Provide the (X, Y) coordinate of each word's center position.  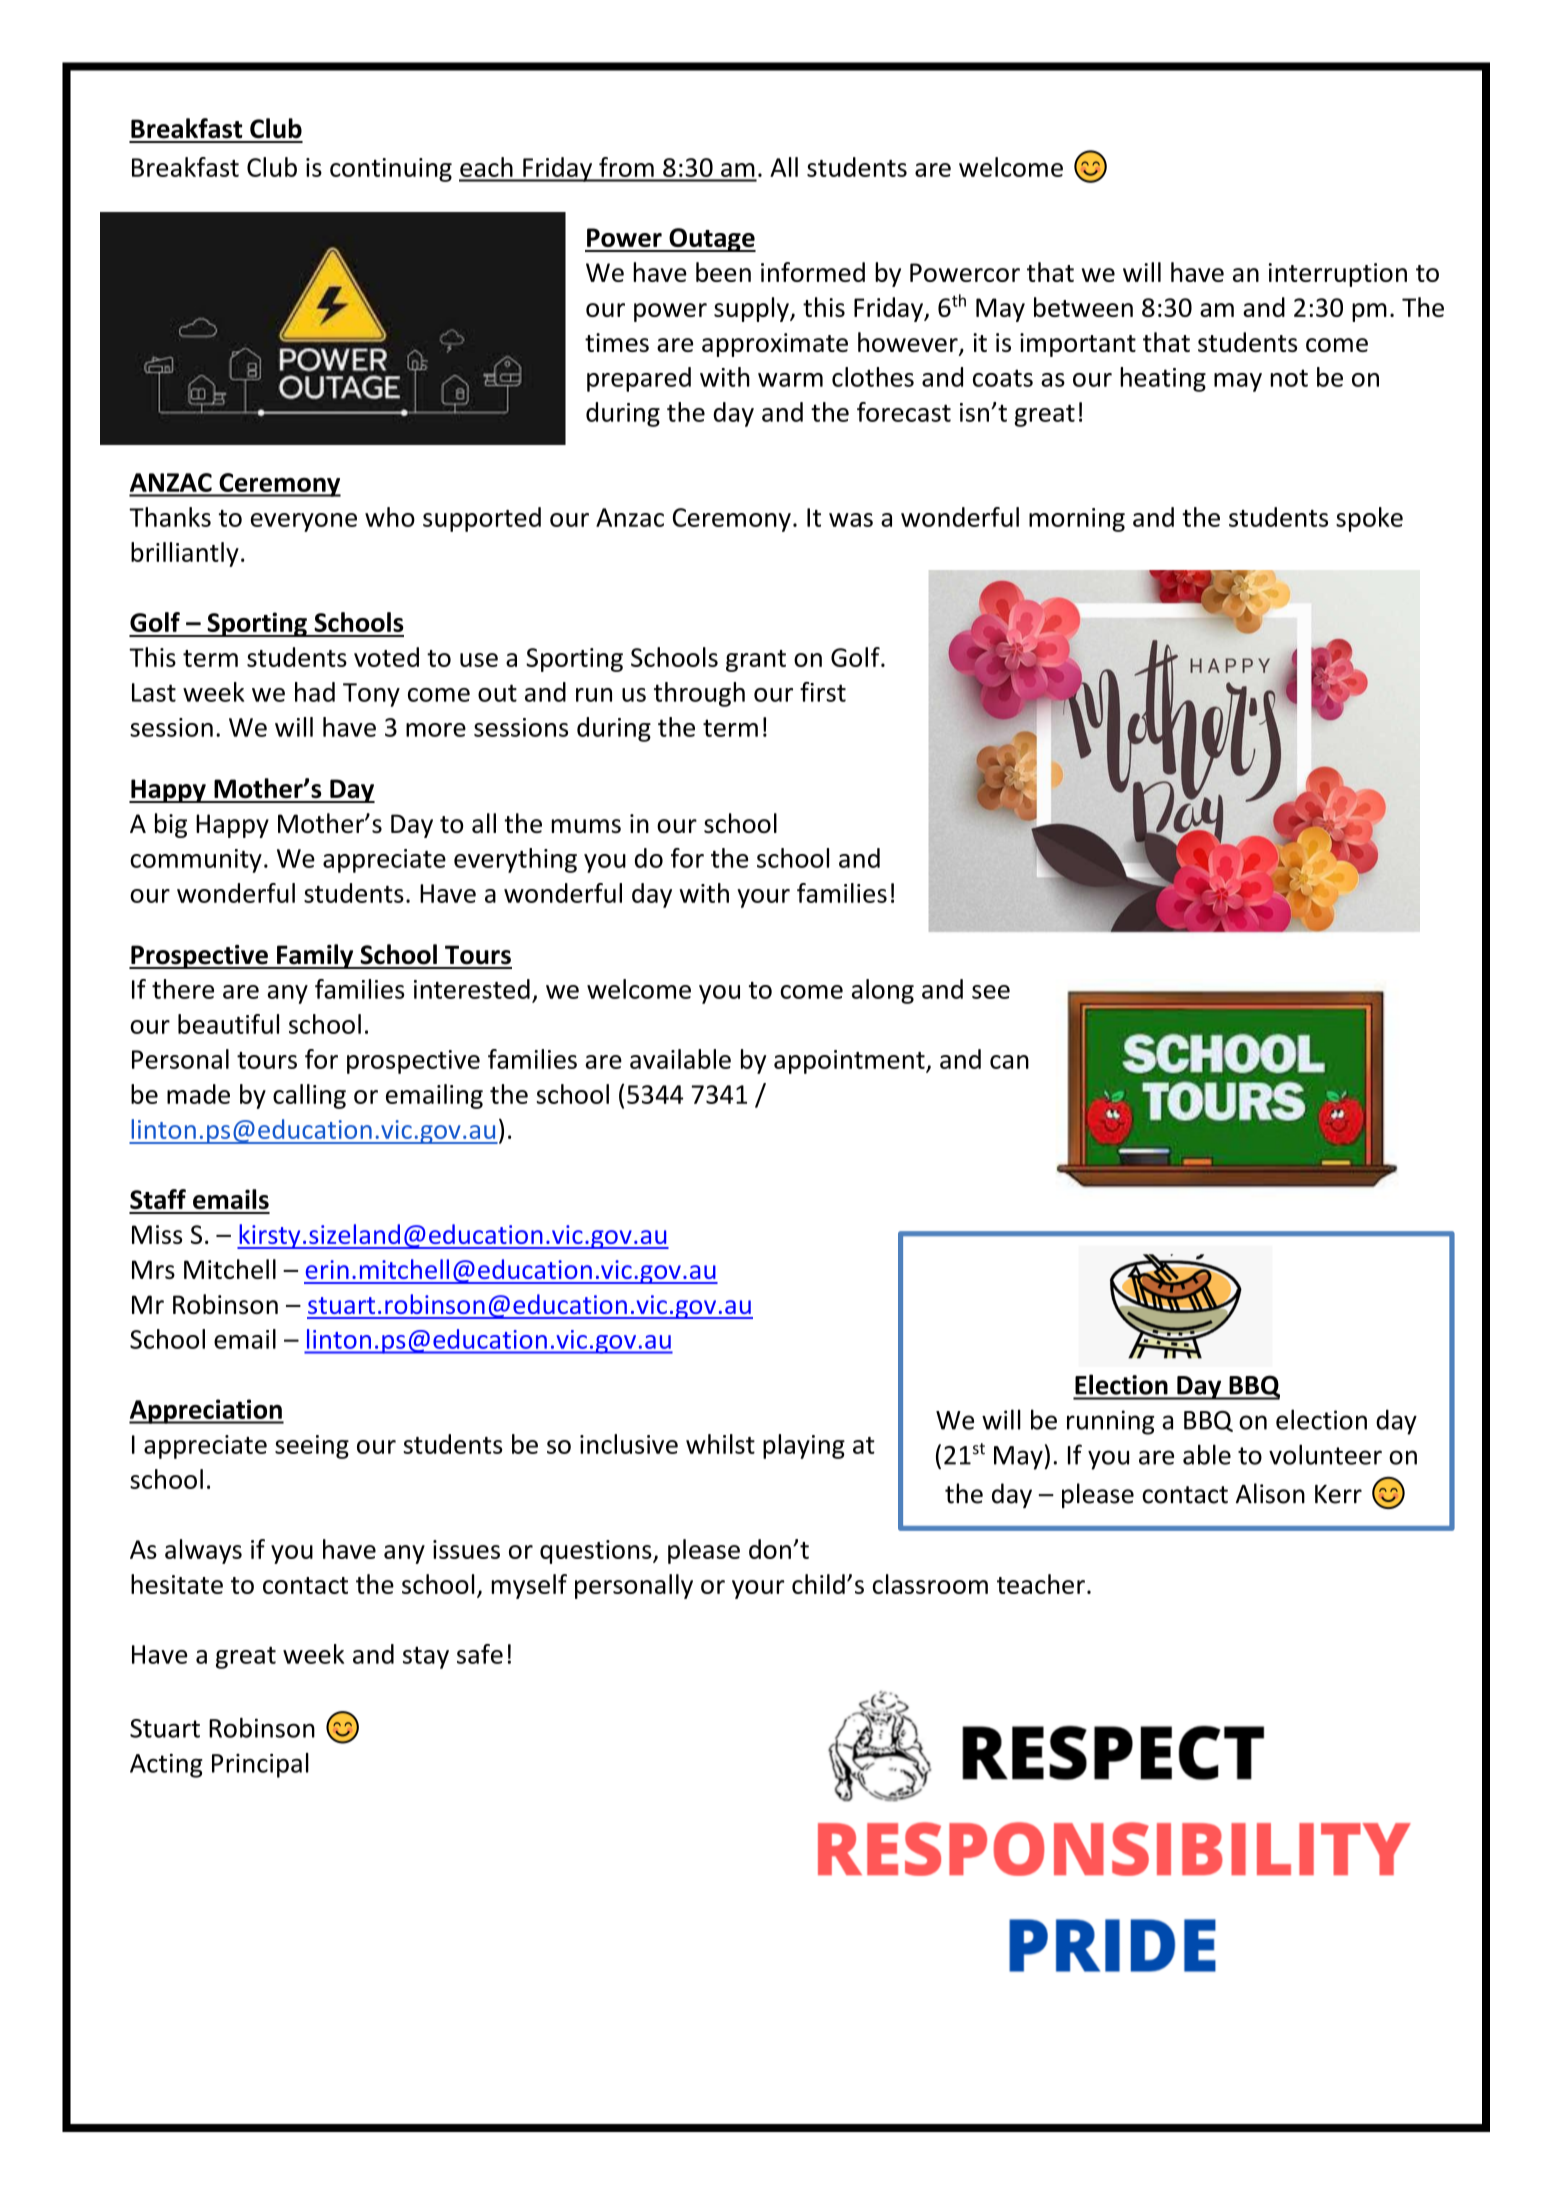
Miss (157, 1234)
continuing (391, 170)
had (315, 692)
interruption (1338, 275)
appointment (850, 1062)
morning (1077, 520)
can (1009, 1062)
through (699, 694)
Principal (260, 1765)
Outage (711, 240)
